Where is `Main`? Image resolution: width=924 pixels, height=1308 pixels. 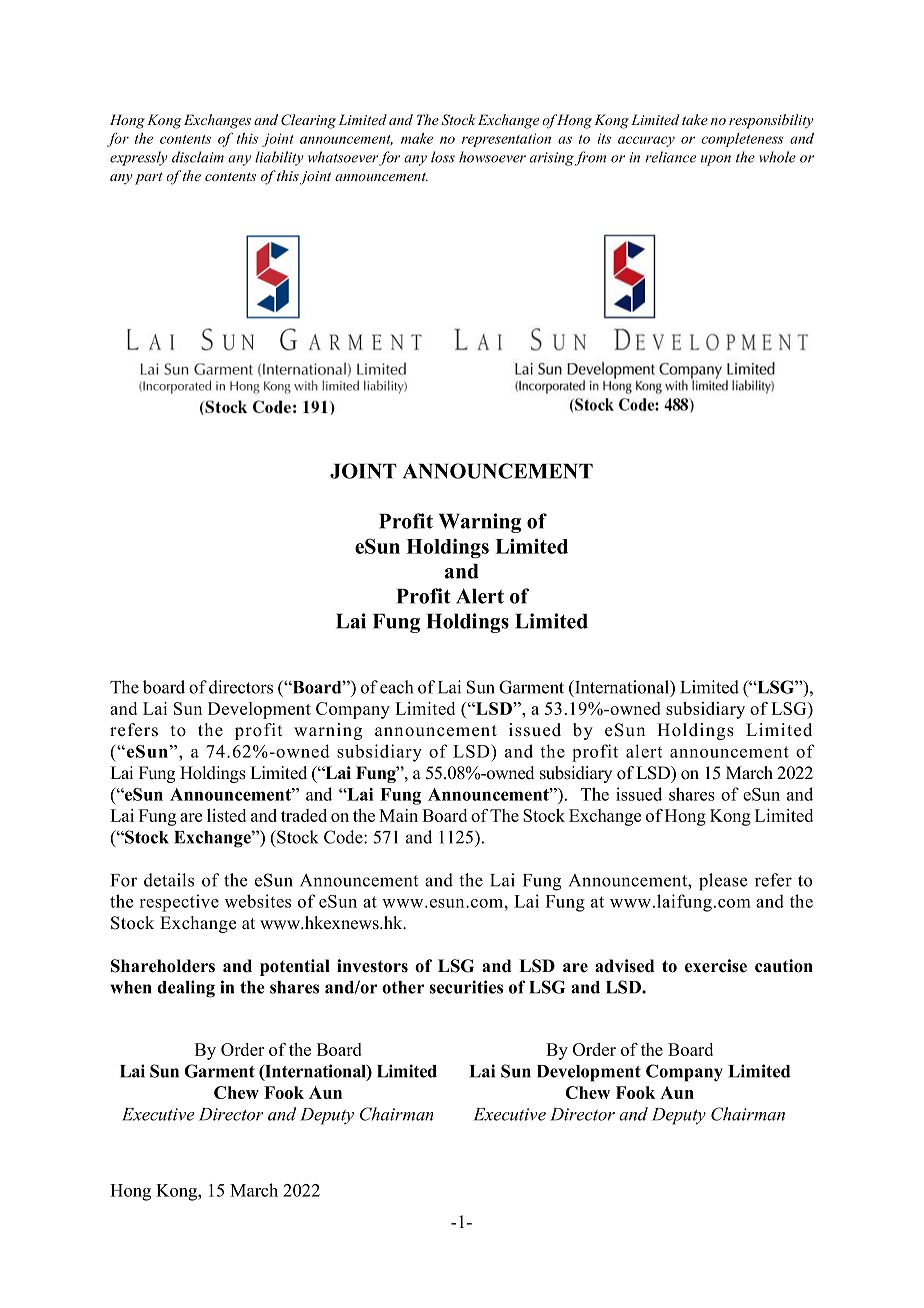
Main is located at coordinates (398, 815).
